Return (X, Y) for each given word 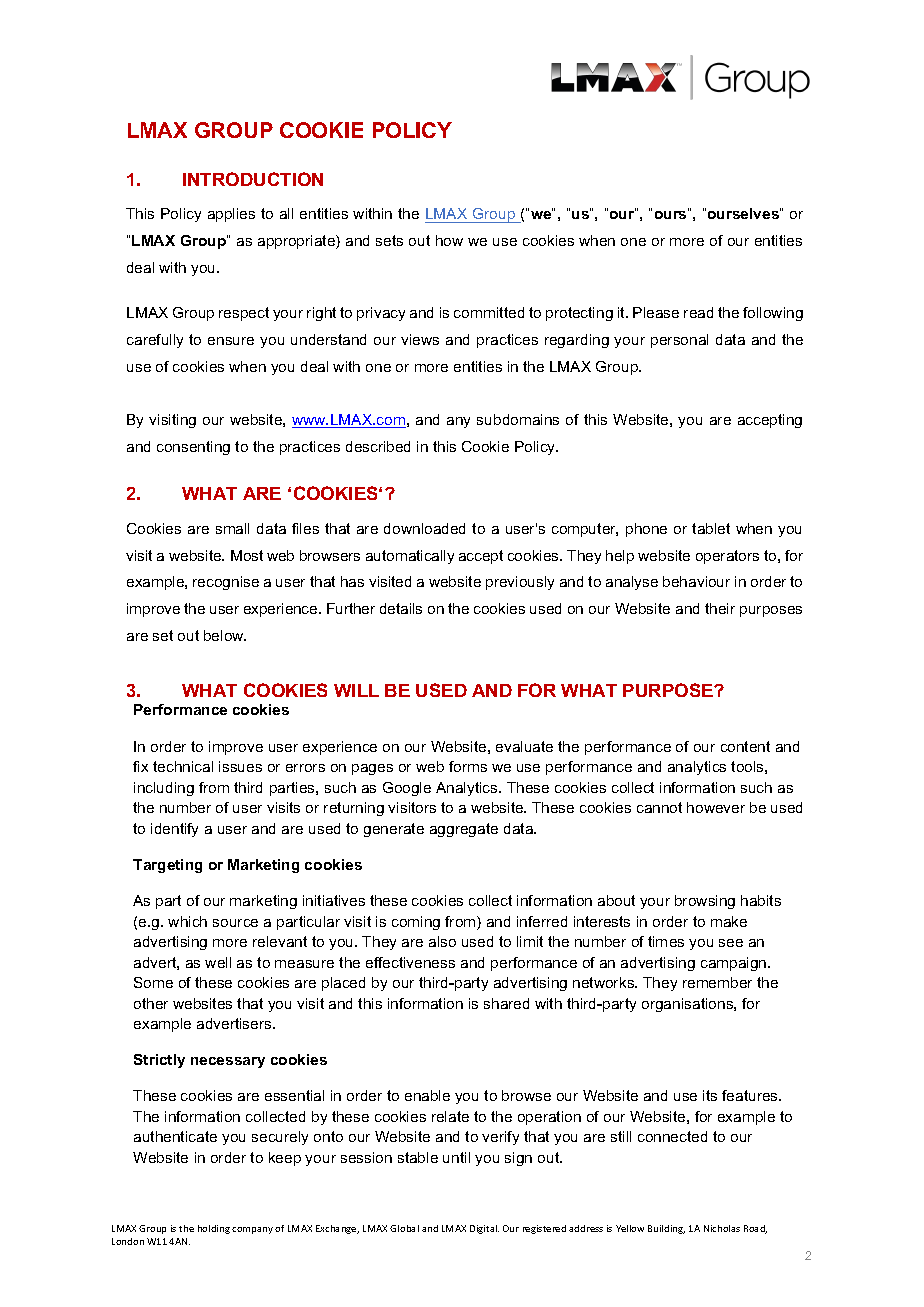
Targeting (167, 866)
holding (214, 1229)
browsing (705, 902)
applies (231, 215)
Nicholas (722, 1228)
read (698, 312)
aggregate (464, 830)
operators (727, 557)
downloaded (424, 528)
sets (389, 240)
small (232, 528)
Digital (484, 1229)
